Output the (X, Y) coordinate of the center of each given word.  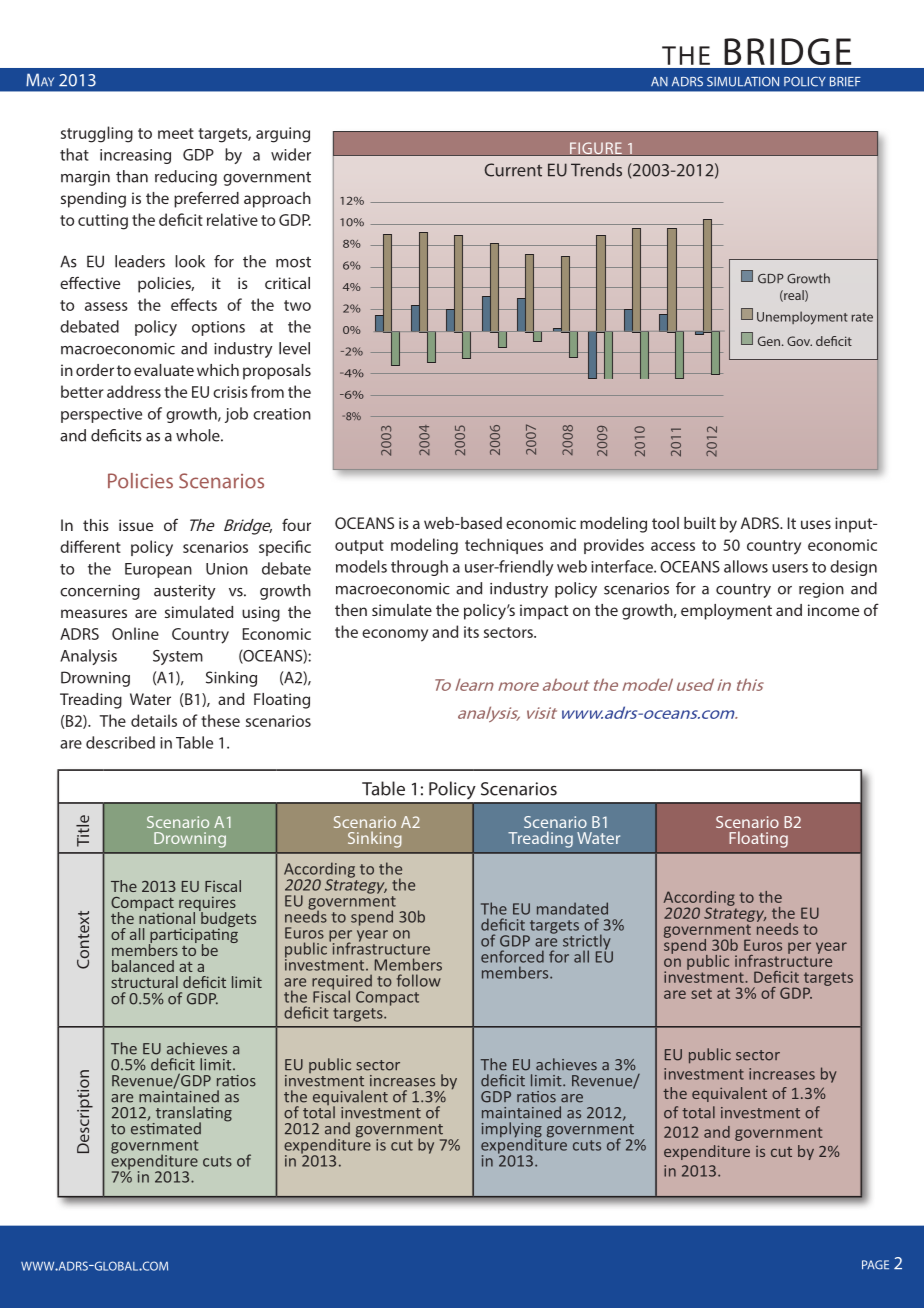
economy (395, 635)
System (178, 657)
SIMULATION (743, 81)
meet (176, 133)
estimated (166, 1127)
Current (513, 170)
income (833, 610)
